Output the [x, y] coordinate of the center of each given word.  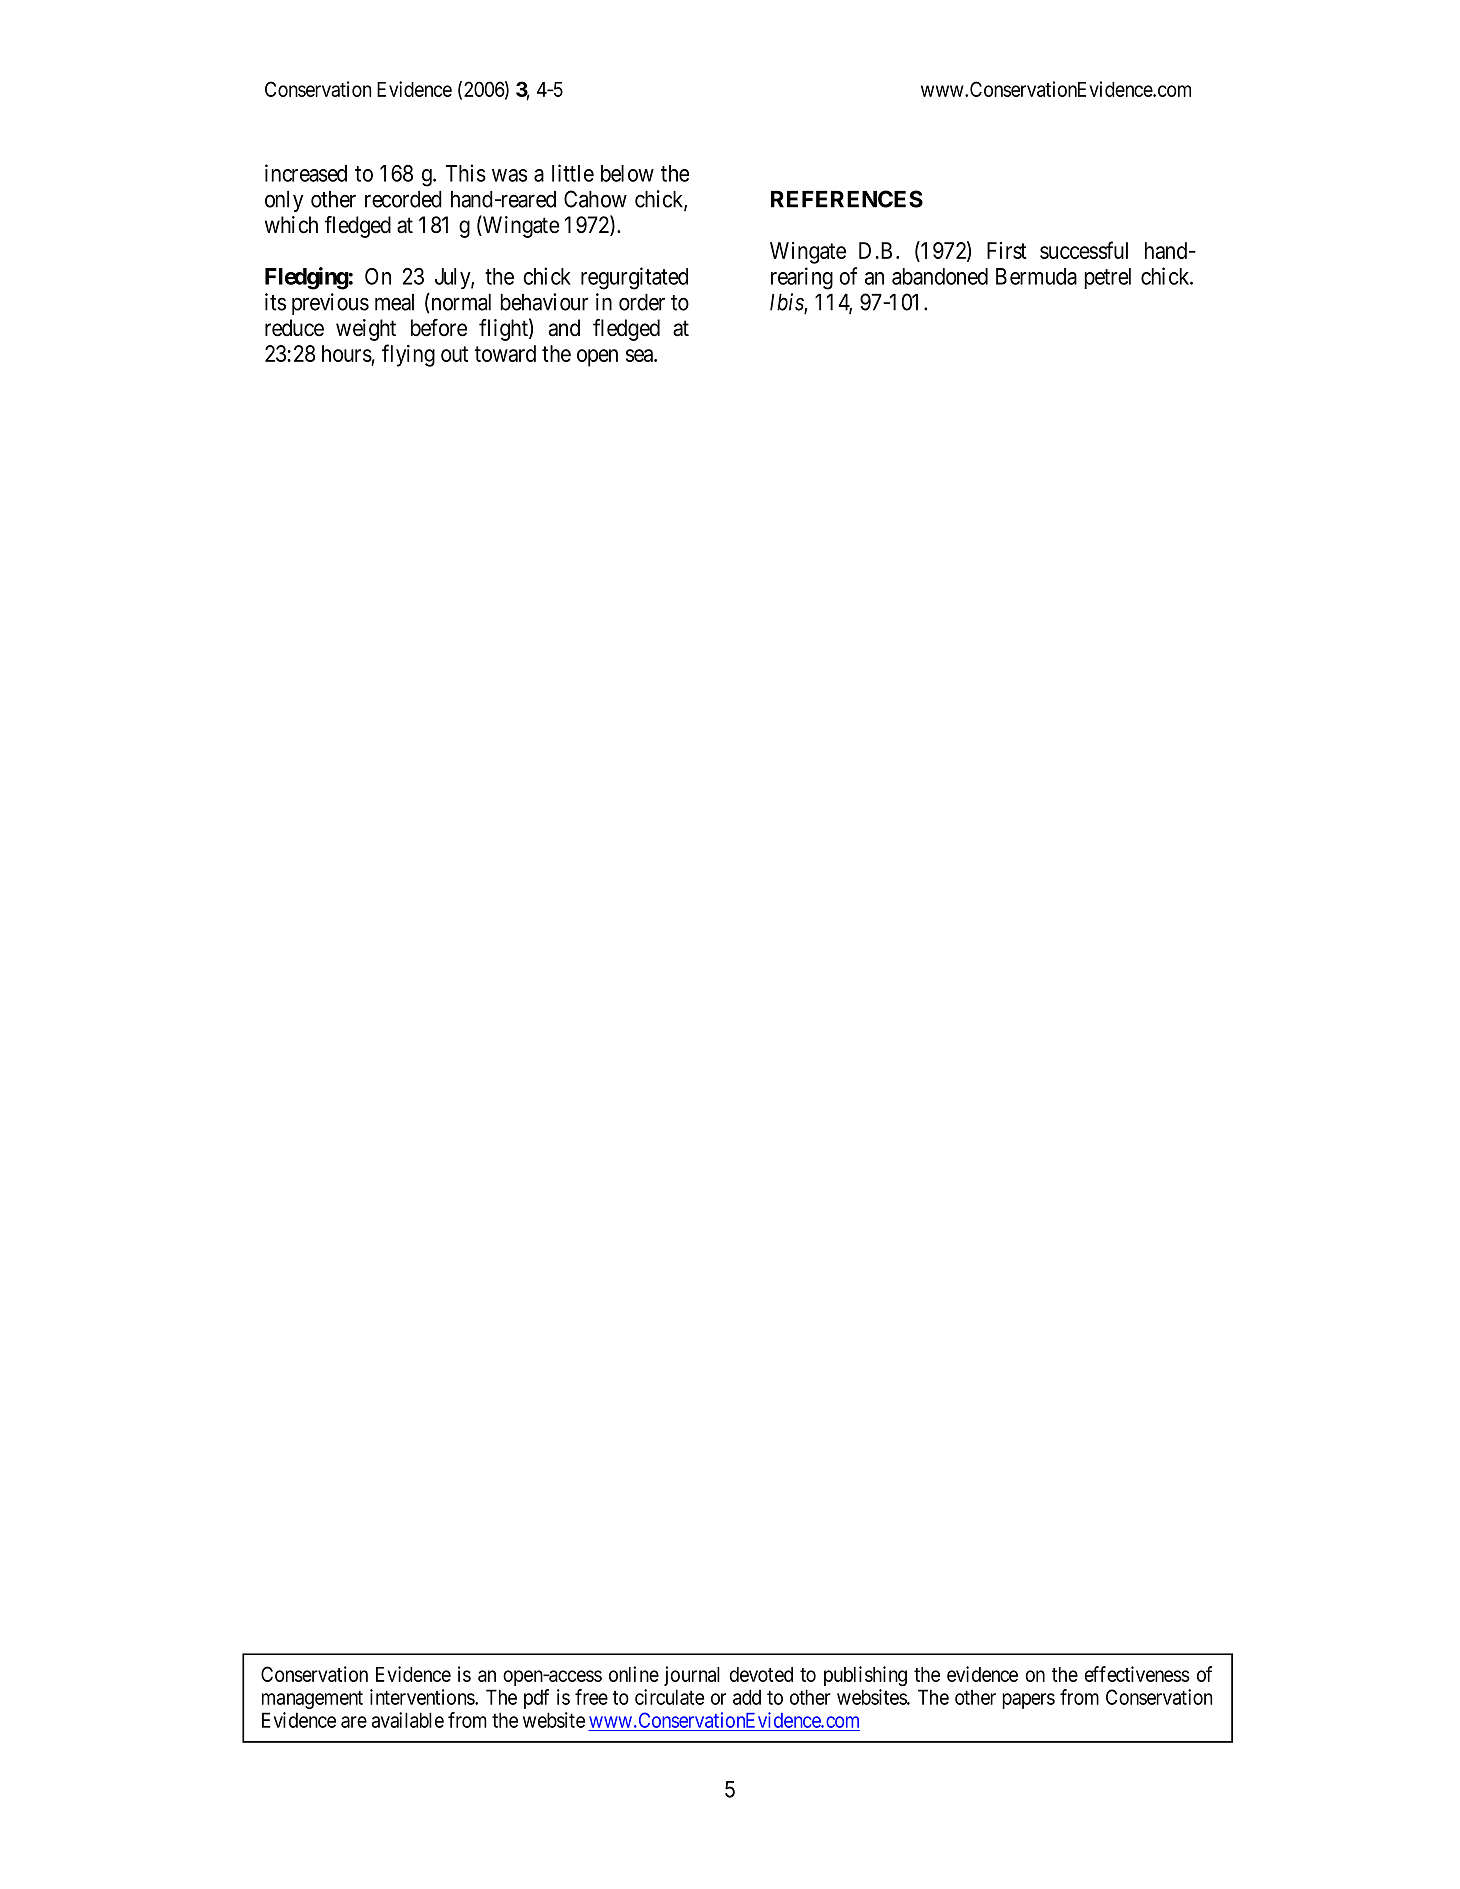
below [627, 173]
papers [1028, 1701]
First [1007, 250]
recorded [403, 199]
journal [692, 1676]
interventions [423, 1697]
